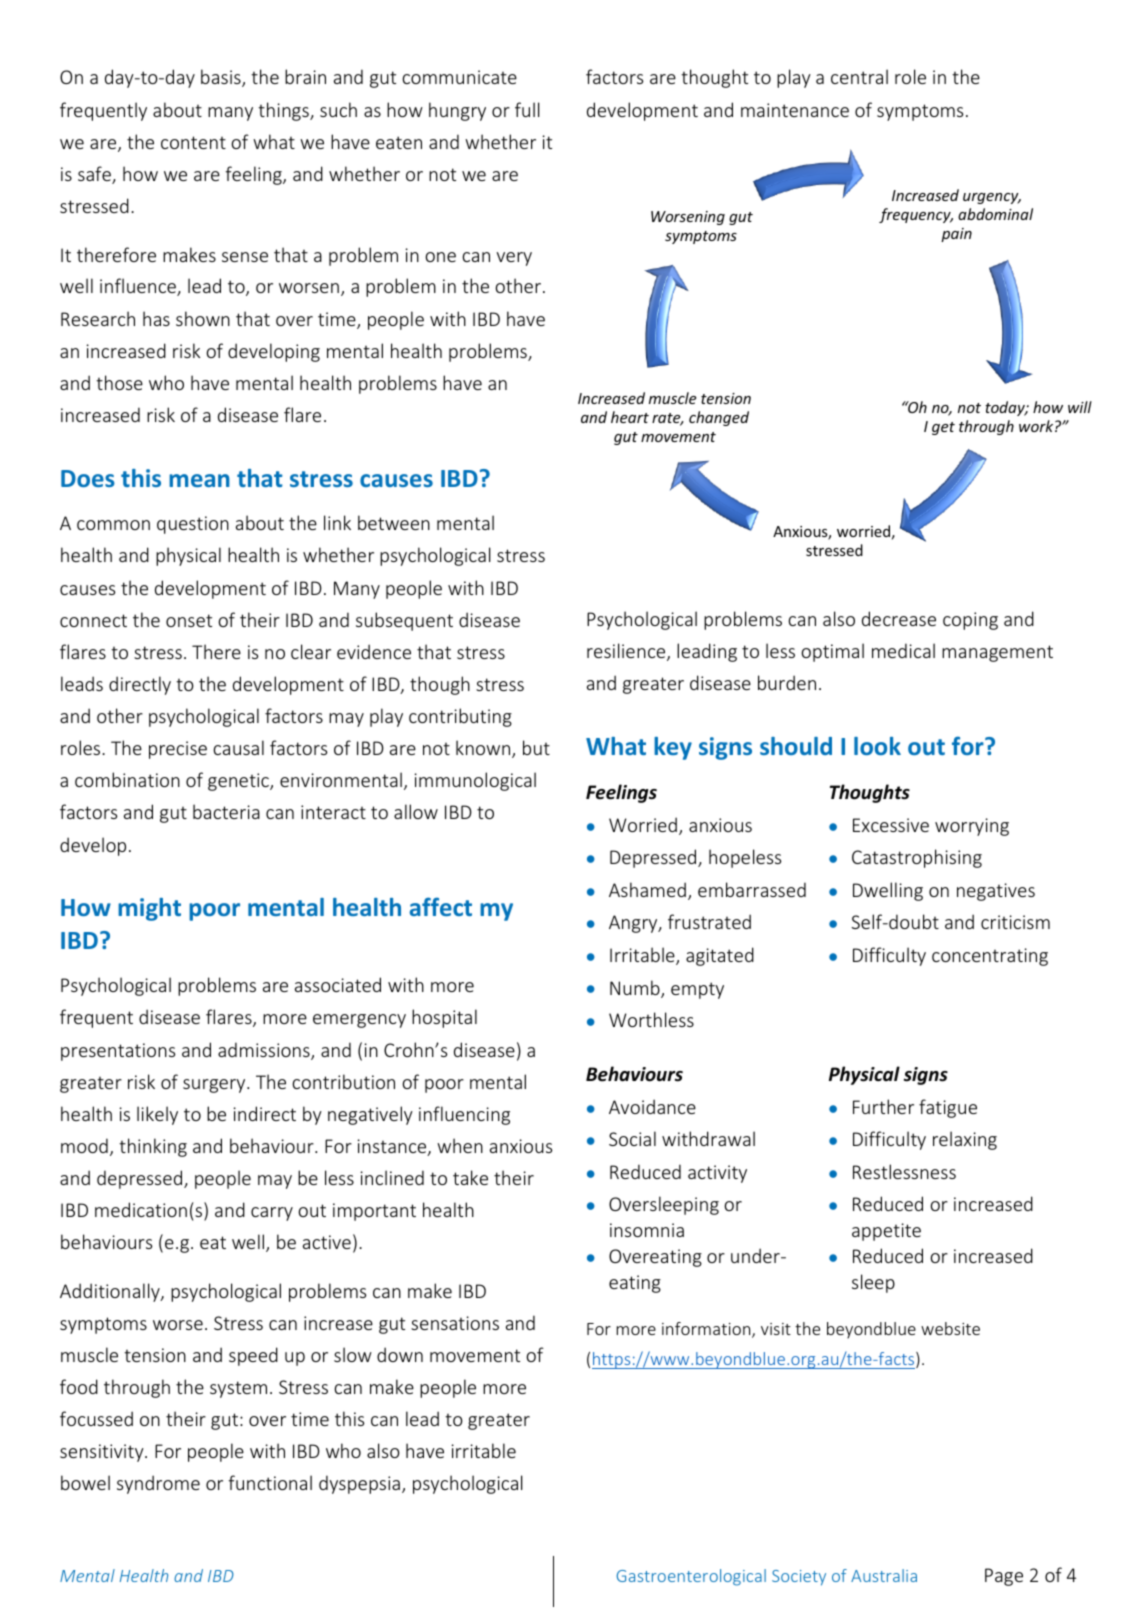 This document has height=1611, width=1139. What do you see at coordinates (992, 198) in the document?
I see `urgency` at bounding box center [992, 198].
